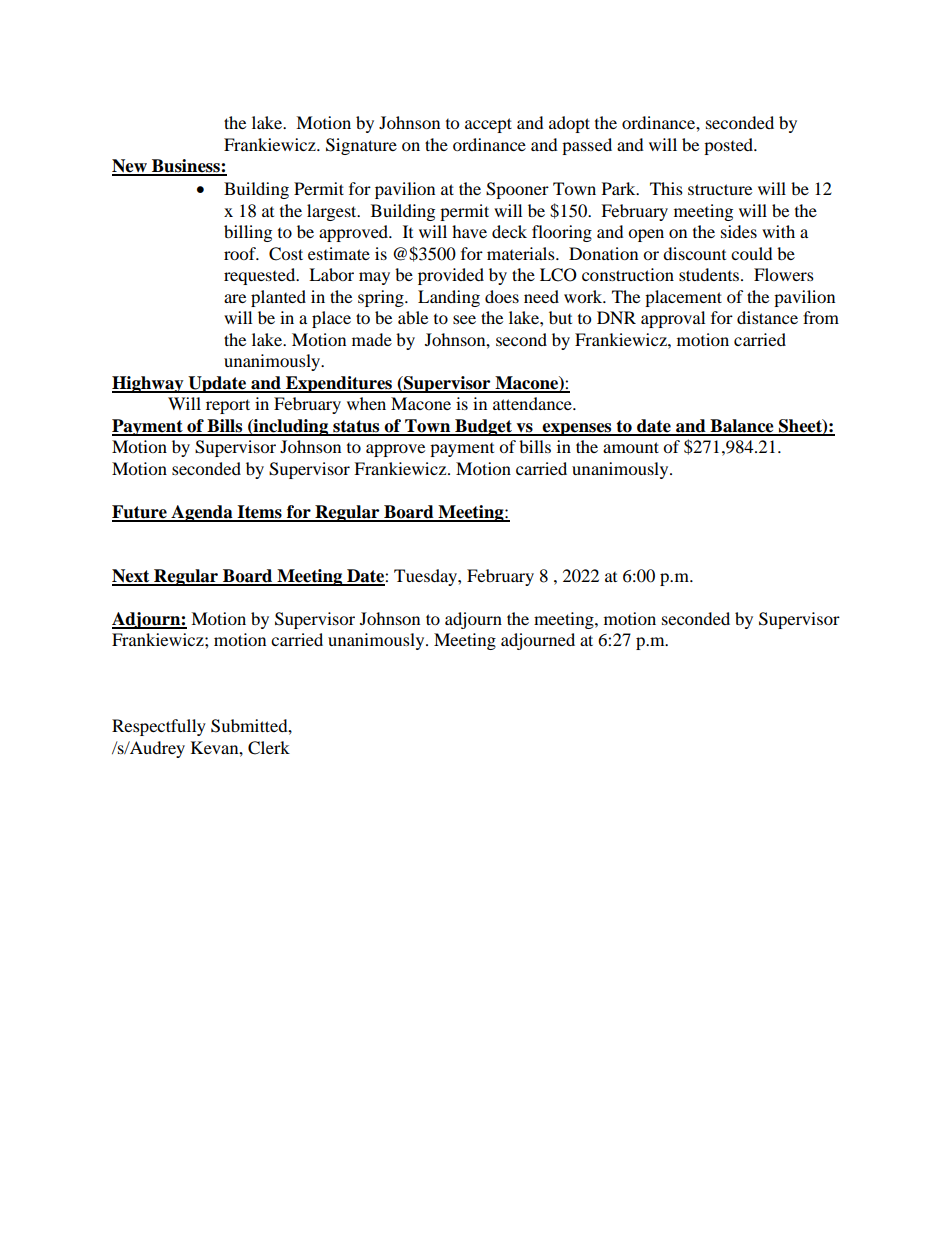 This screenshot has height=1233, width=952. What do you see at coordinates (483, 427) in the screenshot?
I see `Budget` at bounding box center [483, 427].
